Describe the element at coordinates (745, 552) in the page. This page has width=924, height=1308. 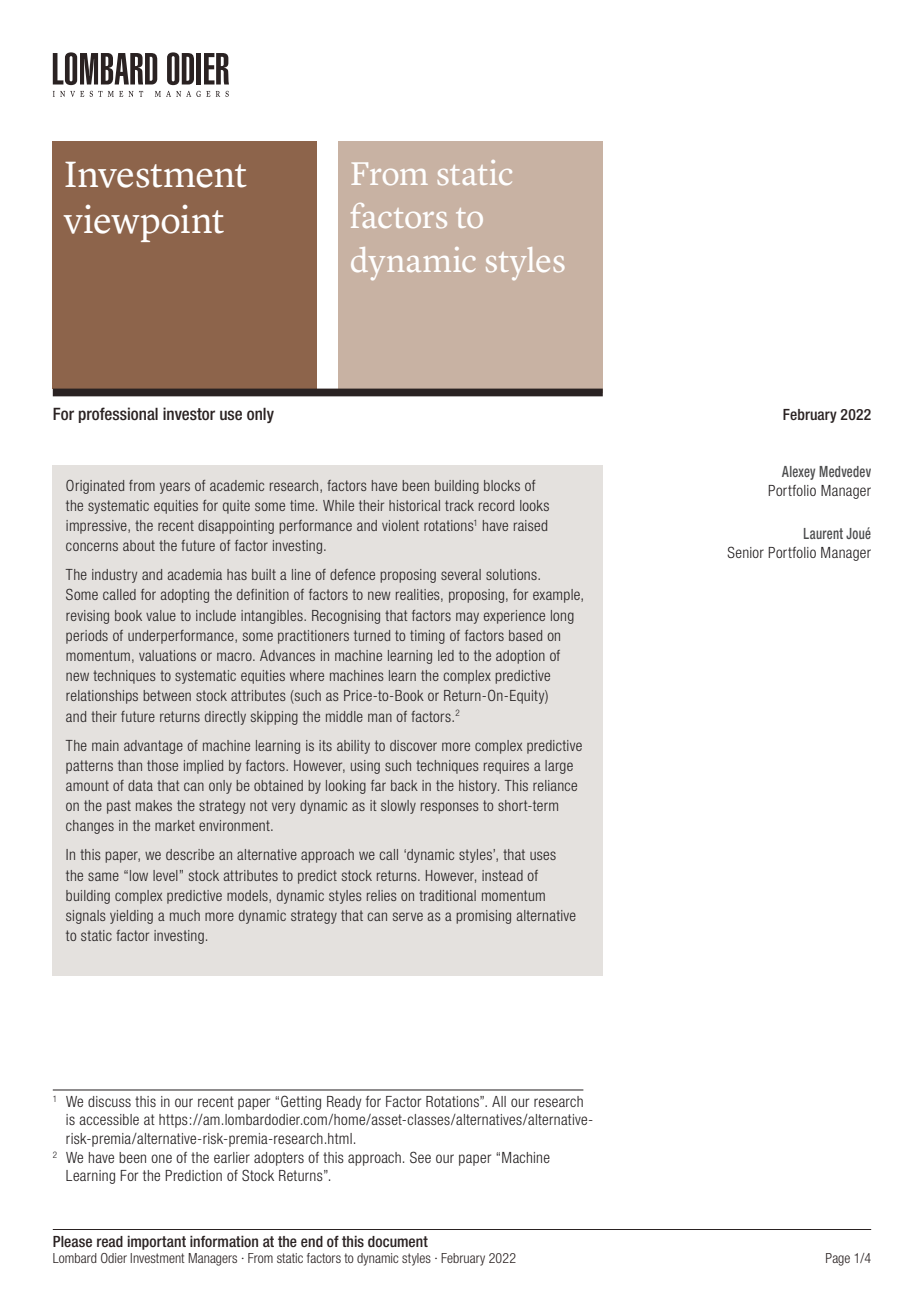
I see `Senior` at that location.
